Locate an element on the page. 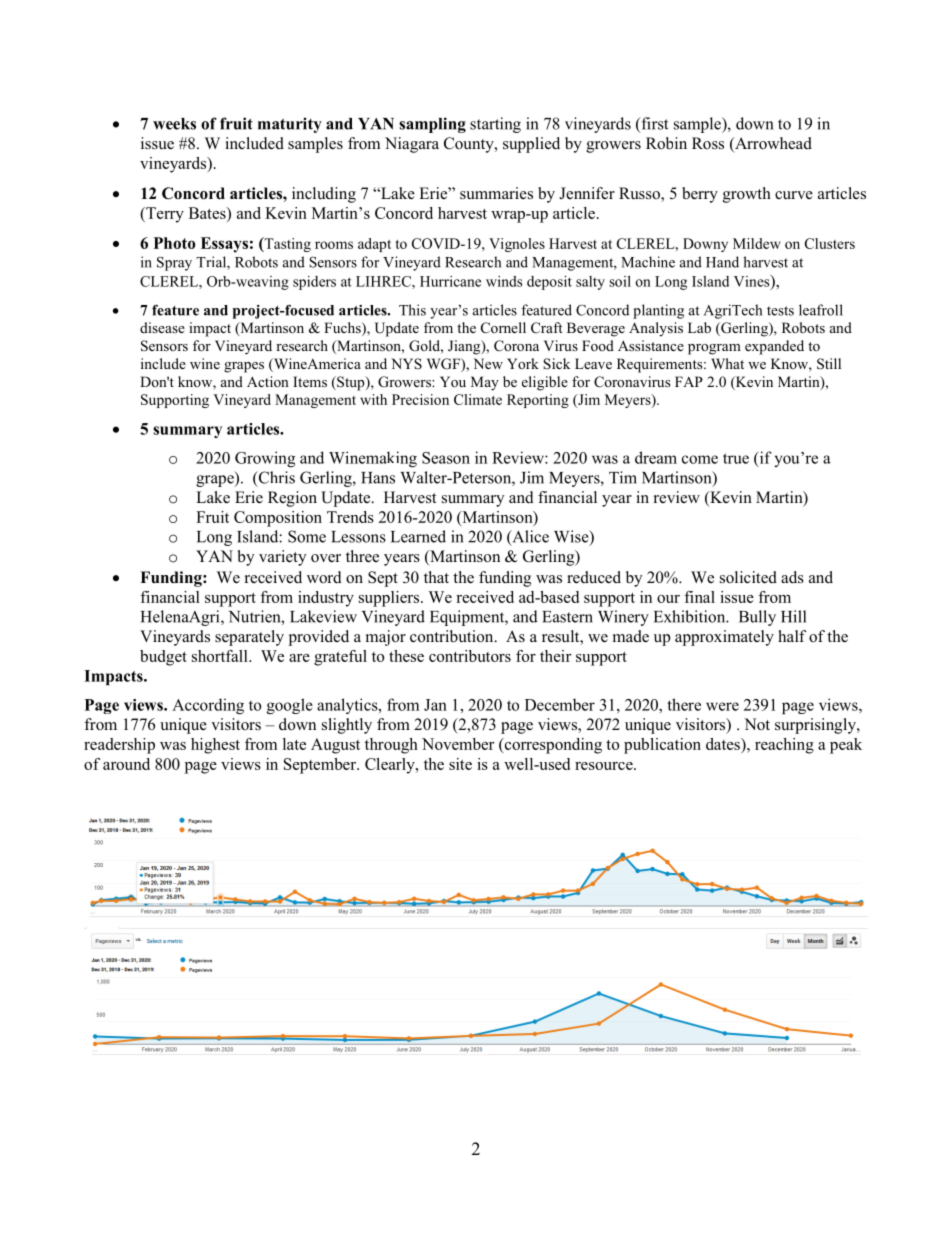 Image resolution: width=952 pixels, height=1233 pixels. County is located at coordinates (470, 145).
